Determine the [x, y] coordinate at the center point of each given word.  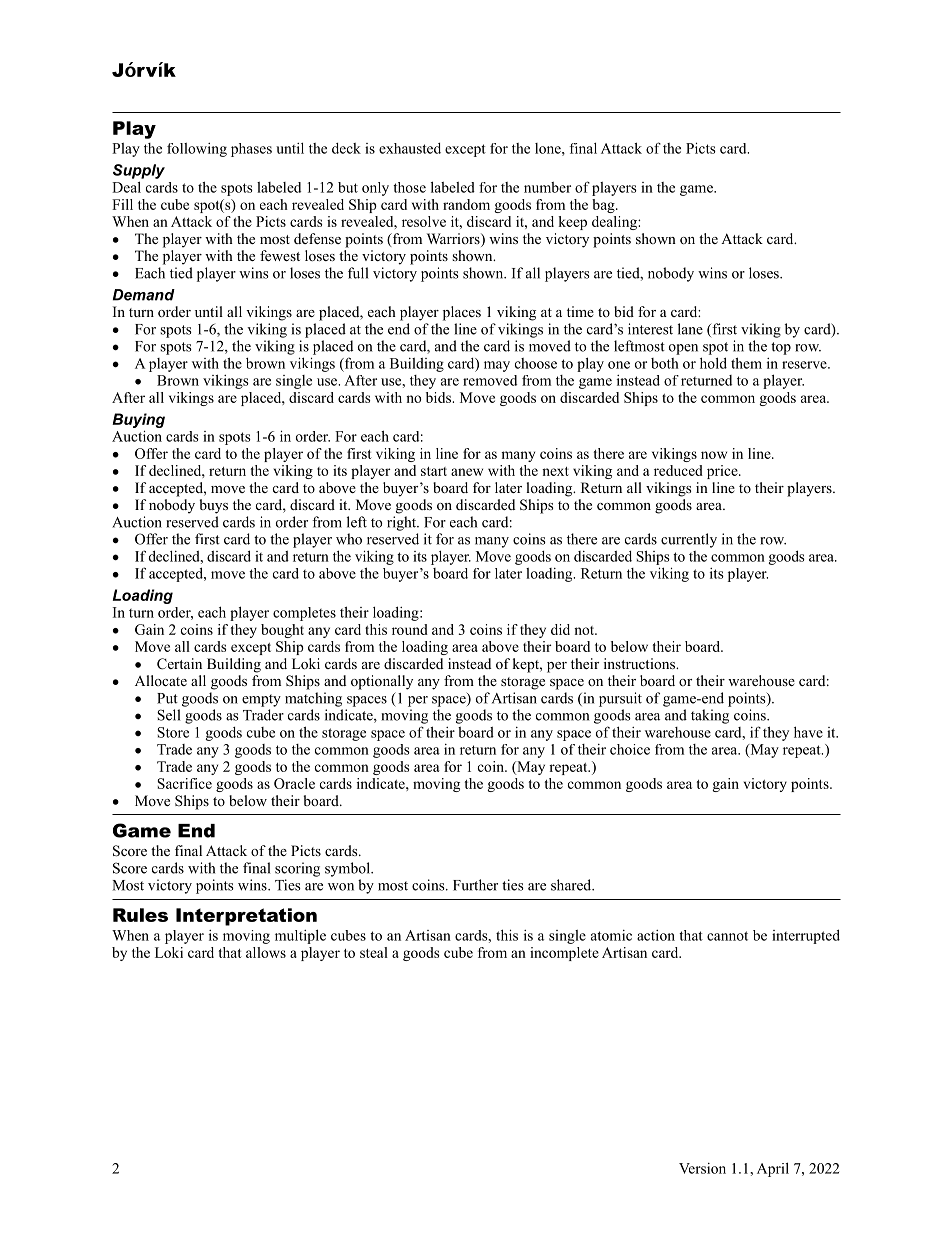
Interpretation [246, 917]
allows [266, 952]
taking [710, 716]
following [197, 150]
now [714, 455]
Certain [179, 664]
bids [439, 397]
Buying [138, 420]
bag [604, 206]
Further [475, 885]
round [410, 629]
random [466, 204]
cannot [727, 936]
